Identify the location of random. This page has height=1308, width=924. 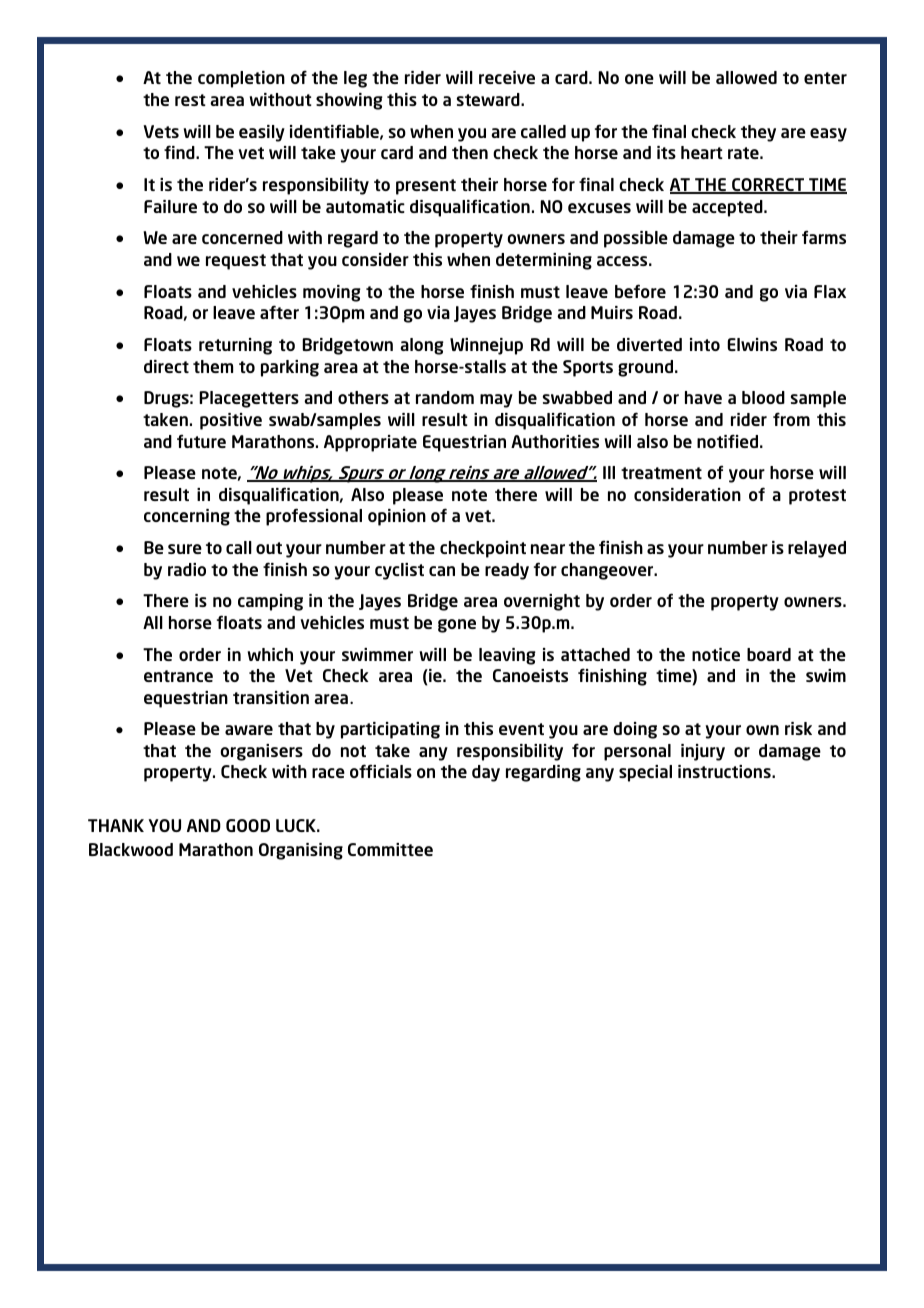
(445, 397).
